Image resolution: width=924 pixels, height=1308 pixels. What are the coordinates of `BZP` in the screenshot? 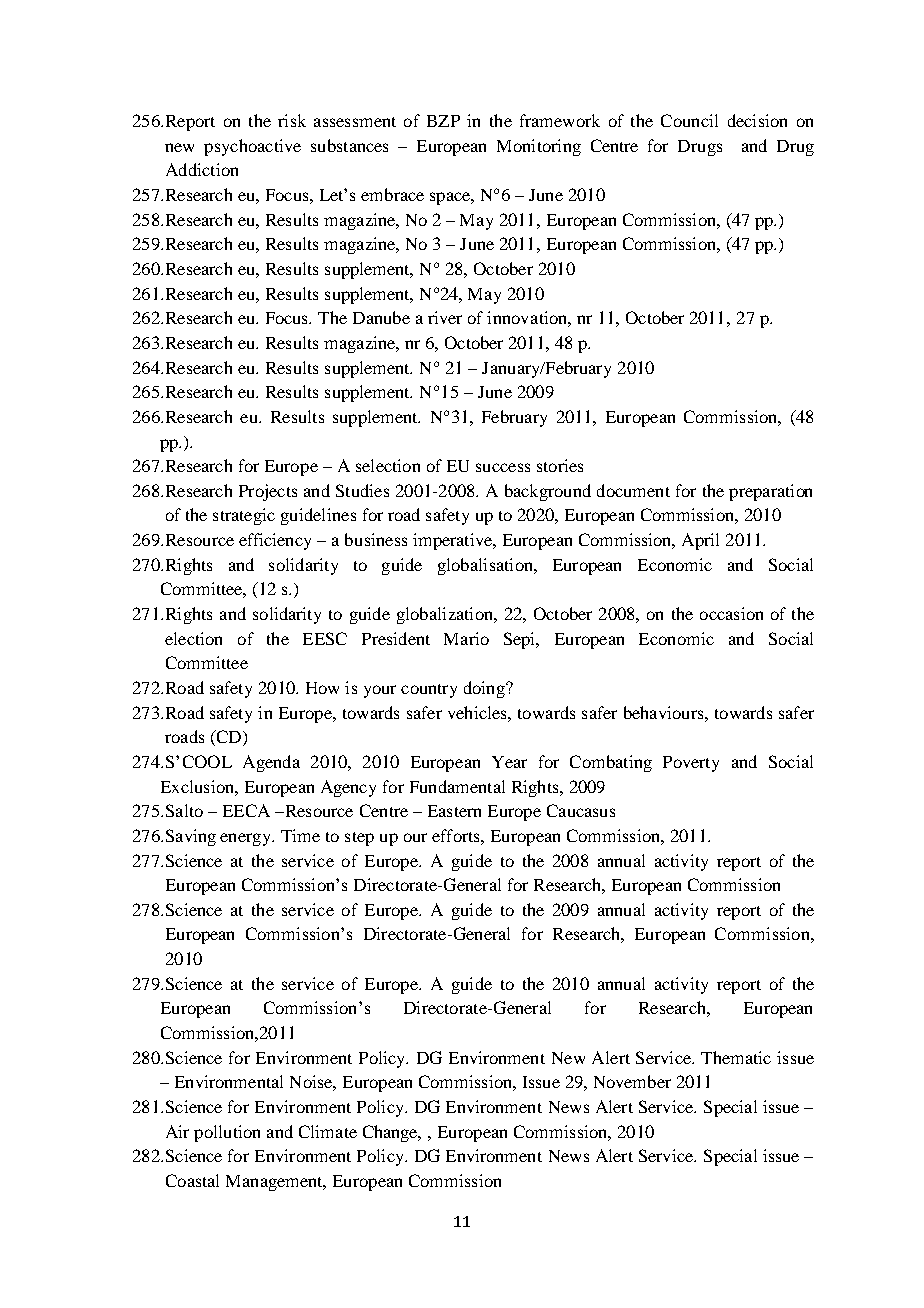 It's located at (443, 121).
